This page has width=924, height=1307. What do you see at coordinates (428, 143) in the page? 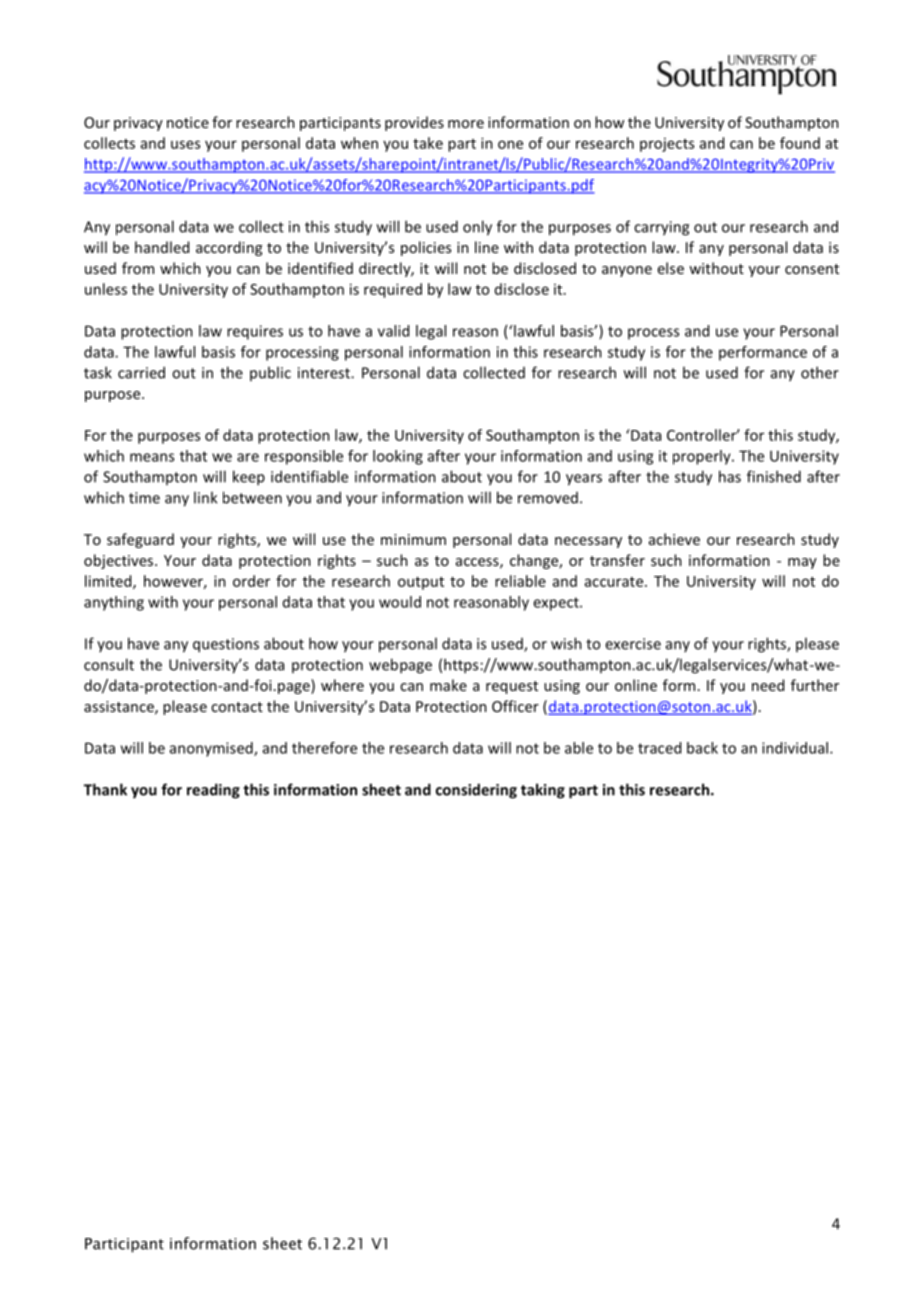
I see `take` at bounding box center [428, 143].
